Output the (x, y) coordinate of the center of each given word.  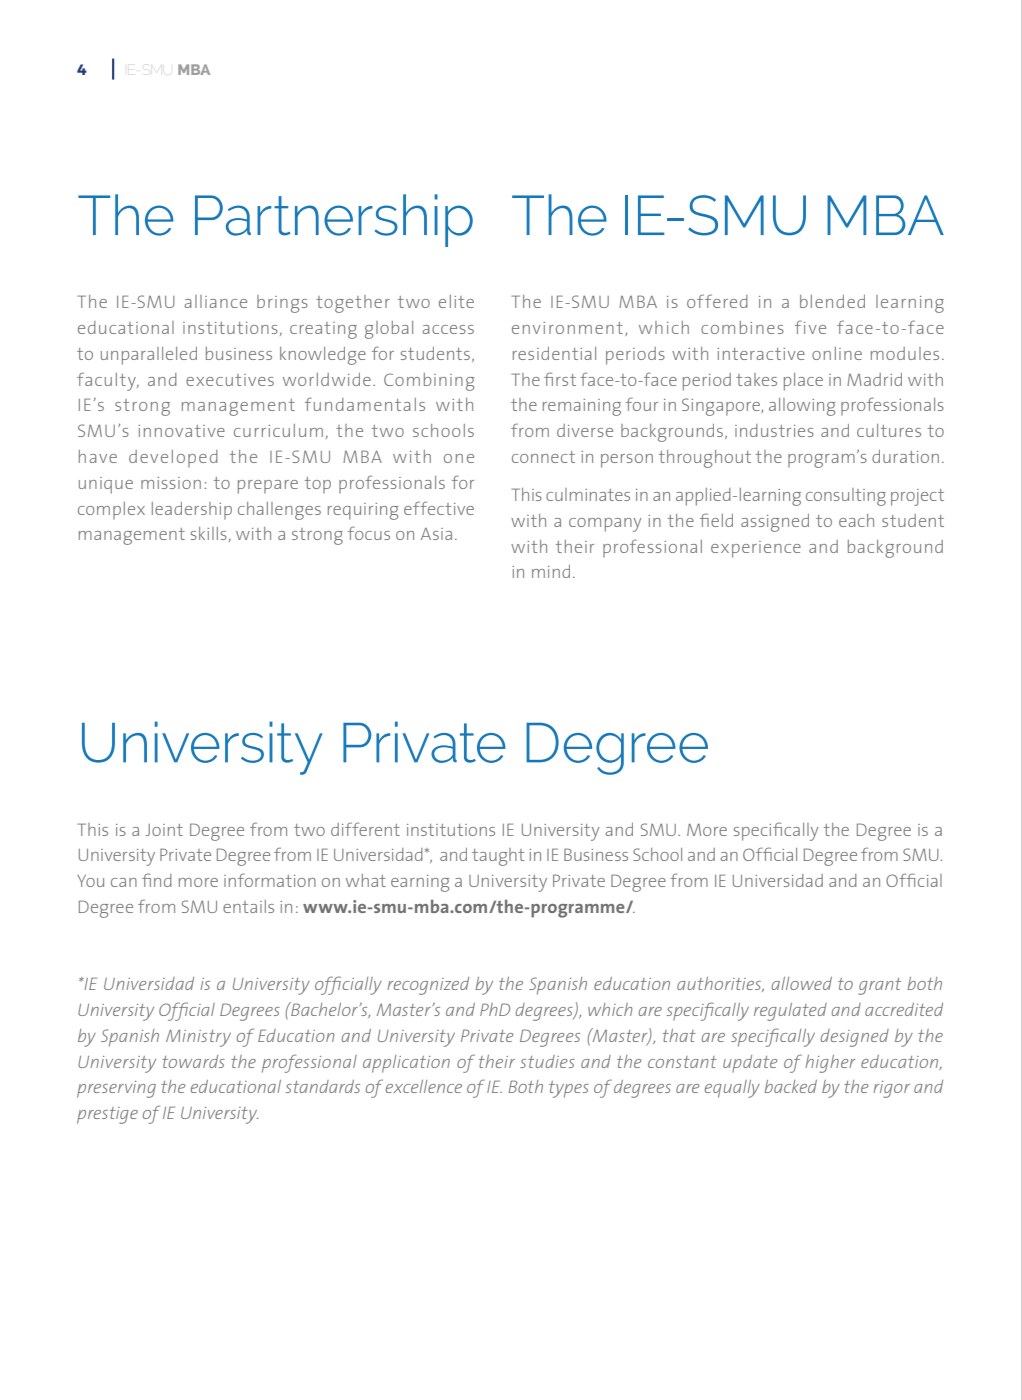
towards (193, 1061)
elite (456, 301)
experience (756, 549)
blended (832, 301)
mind (551, 571)
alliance (216, 301)
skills (209, 533)
